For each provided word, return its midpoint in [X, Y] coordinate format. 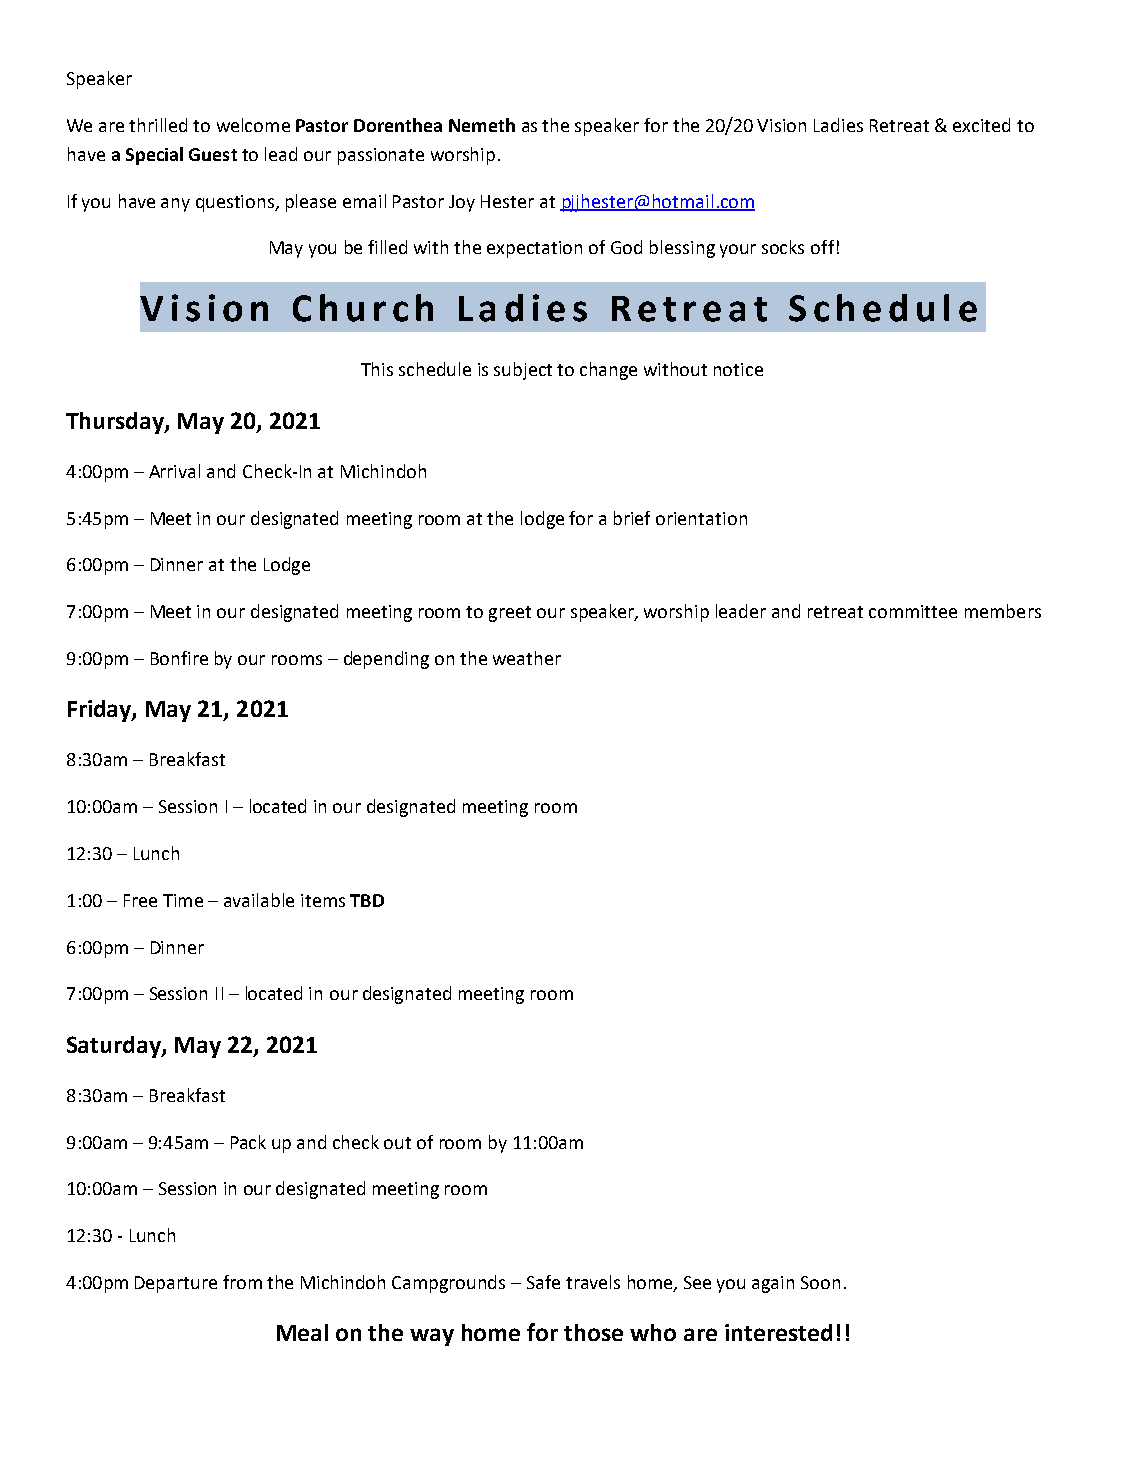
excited [981, 125]
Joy [462, 203]
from [242, 1282]
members [1003, 611]
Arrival [174, 471]
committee [913, 611]
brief [632, 518]
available [259, 900]
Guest [213, 154]
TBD [367, 900]
